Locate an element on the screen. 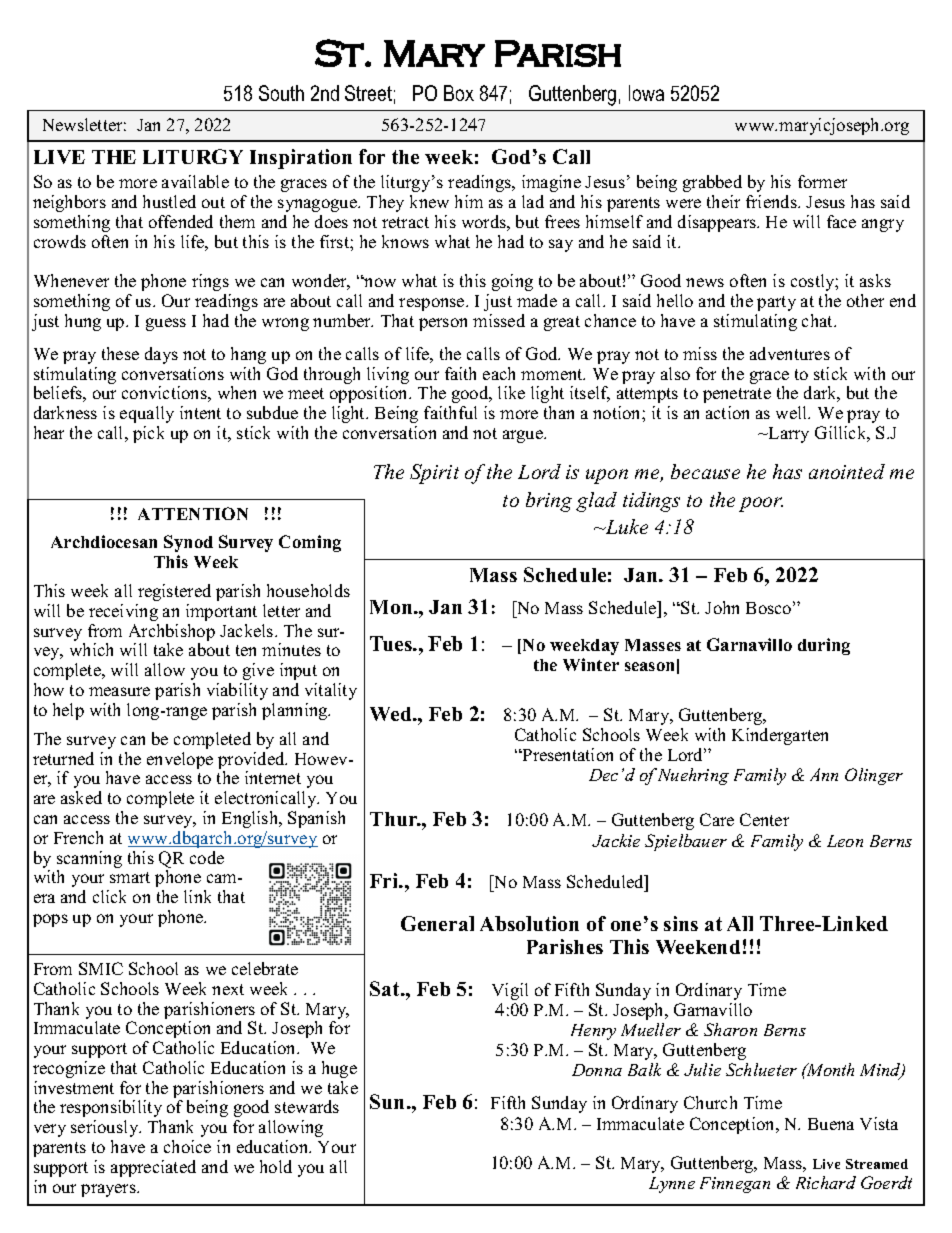  appreciated is located at coordinates (153, 1168).
